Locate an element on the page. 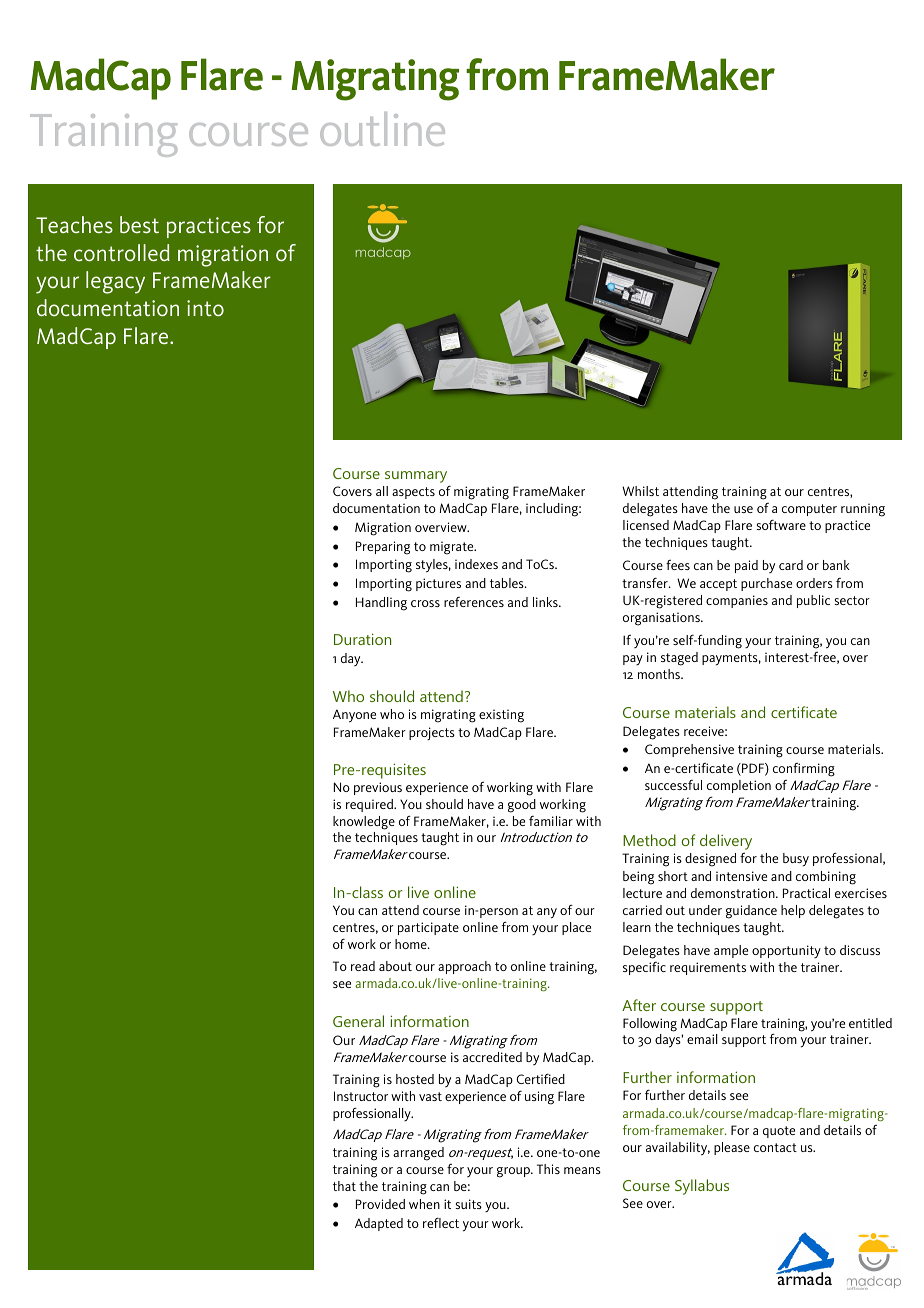  suits is located at coordinates (469, 1204).
